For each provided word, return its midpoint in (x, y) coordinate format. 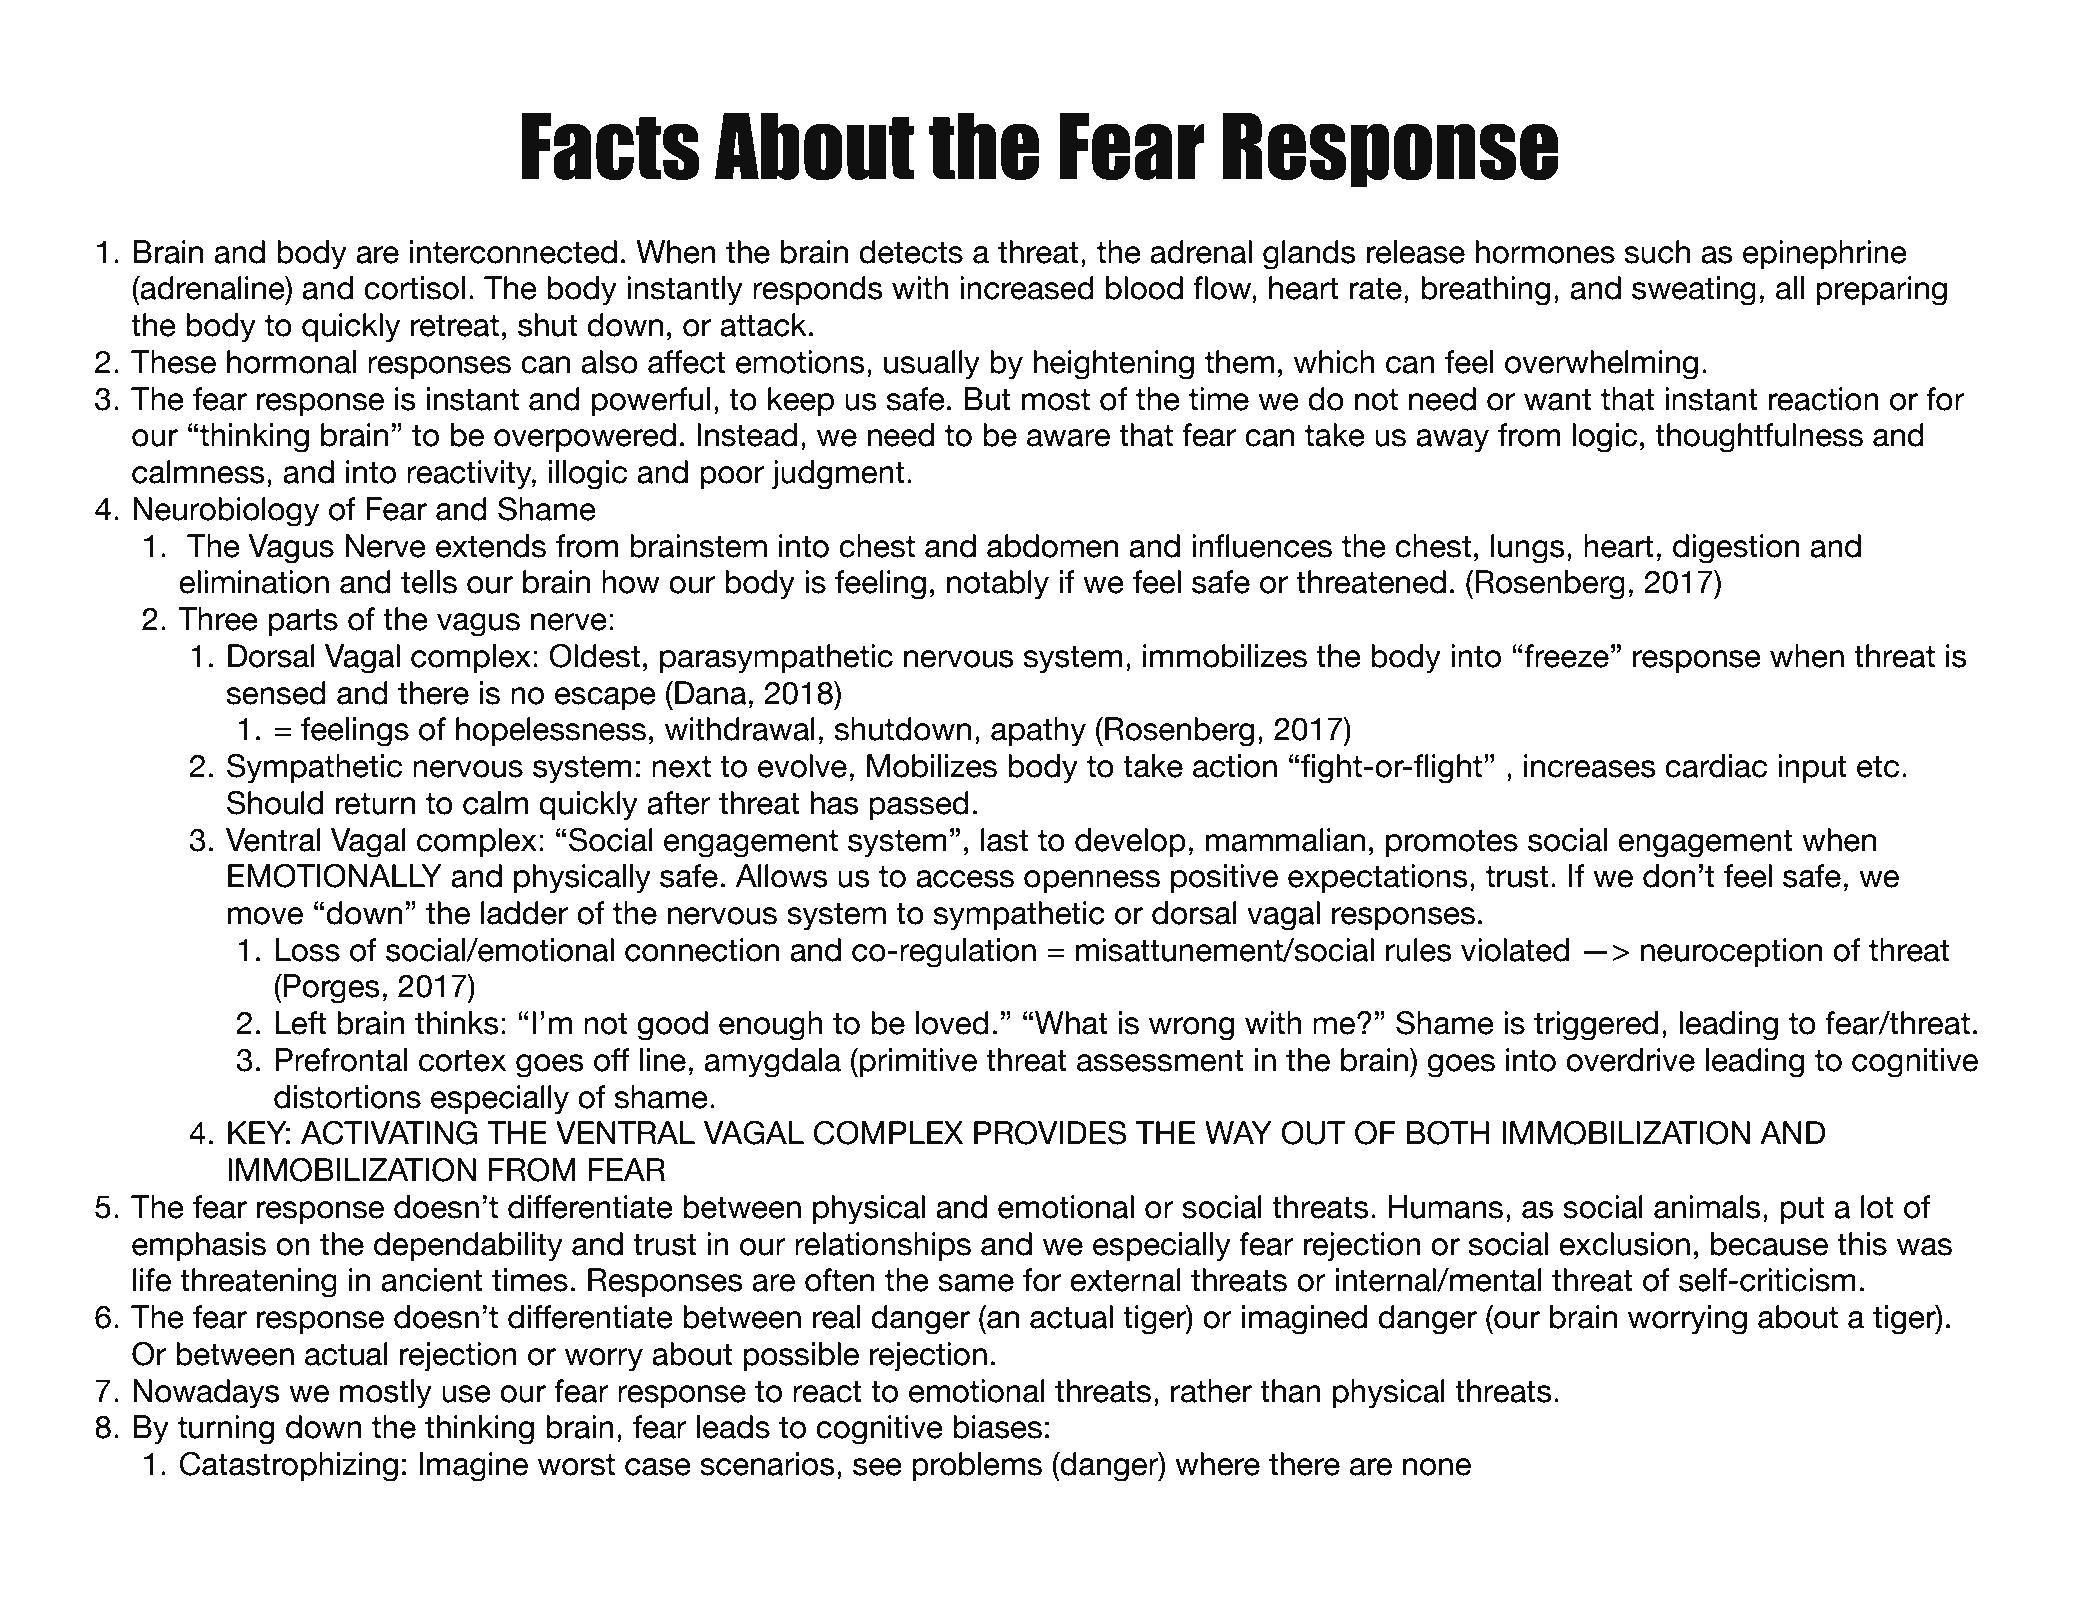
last (1004, 840)
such (1657, 252)
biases (997, 1427)
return (375, 804)
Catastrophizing (289, 1467)
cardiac (1716, 766)
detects (911, 252)
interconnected (513, 252)
